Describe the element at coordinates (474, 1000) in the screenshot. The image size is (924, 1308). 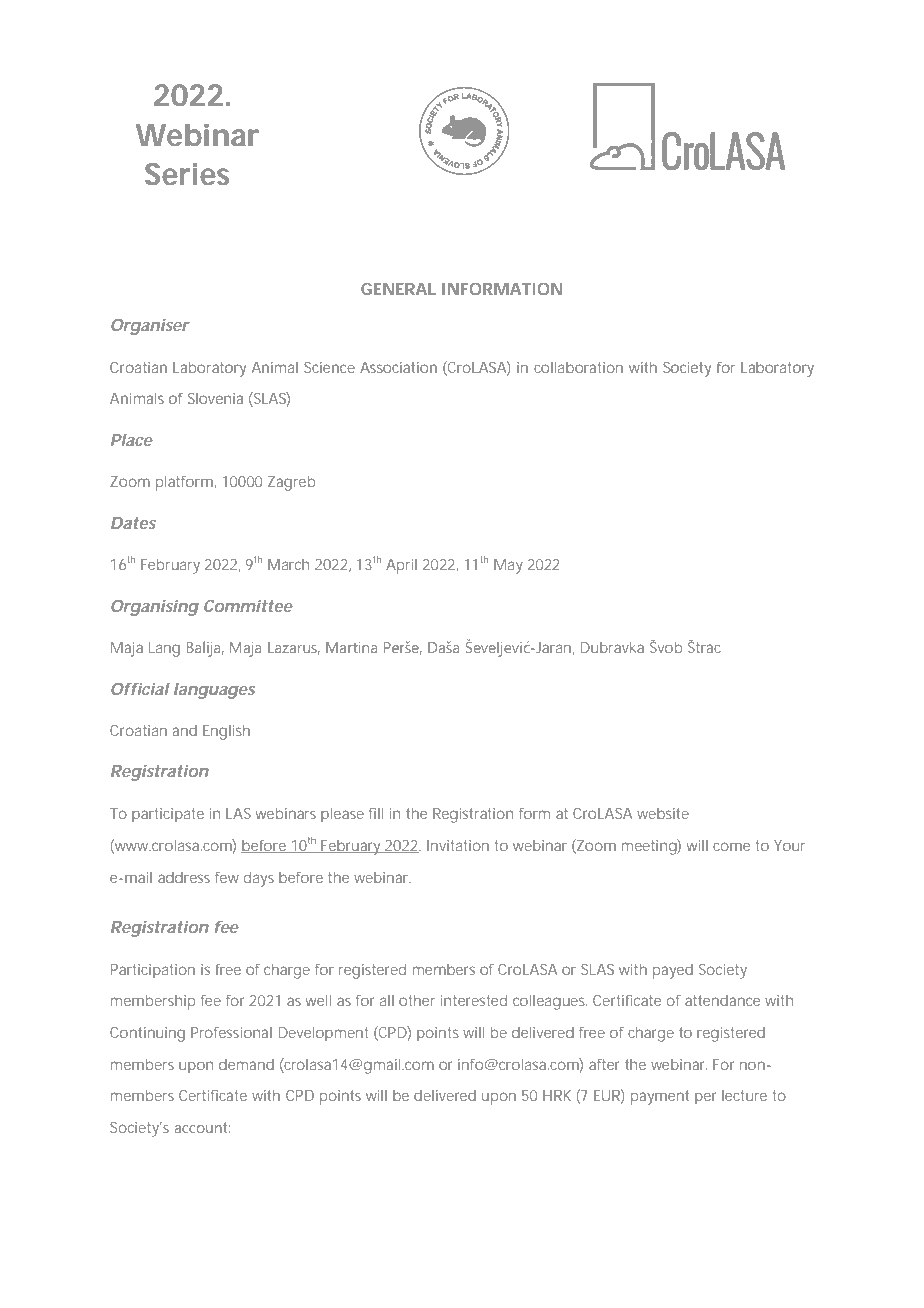
I see `interested` at that location.
